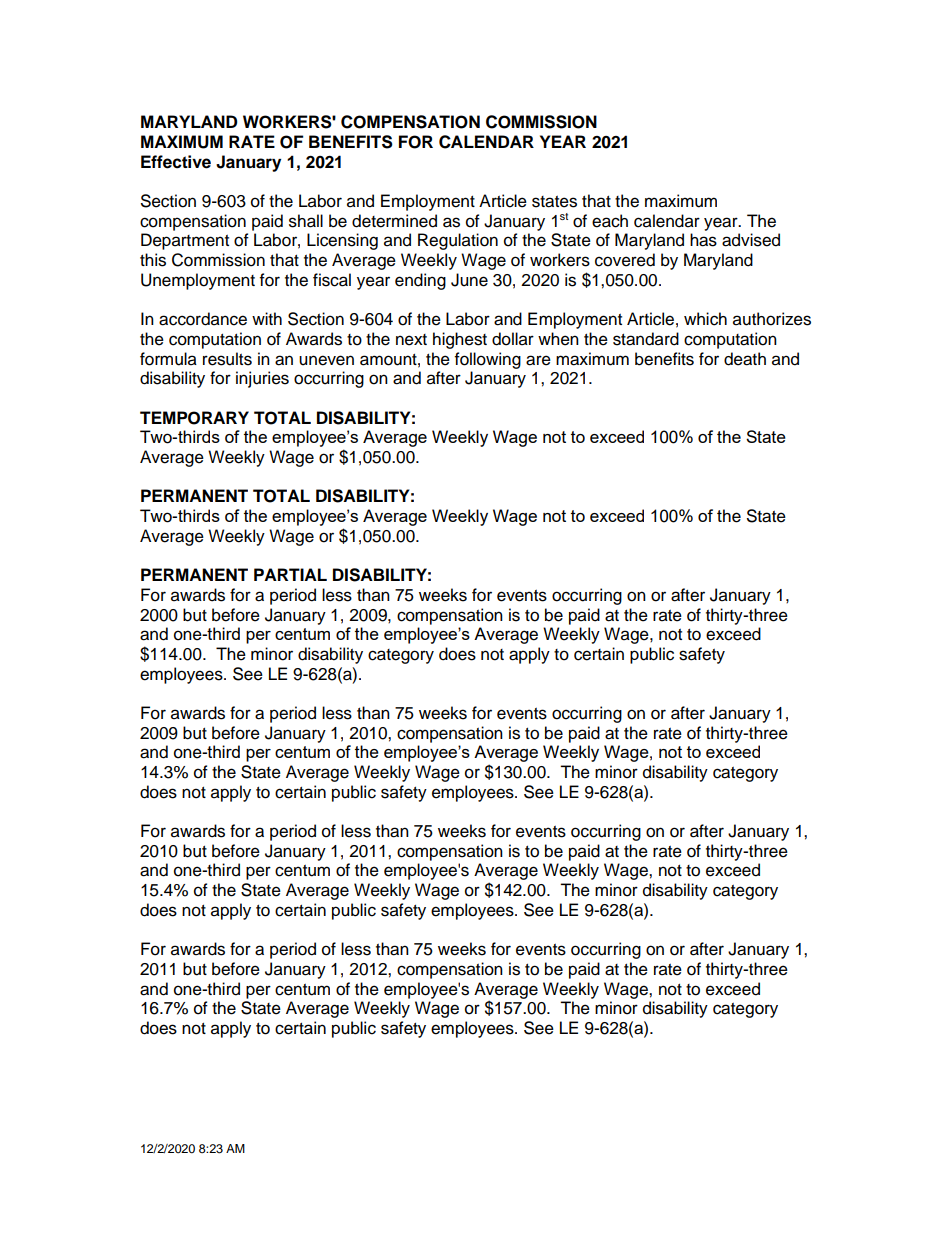 The width and height of the screenshot is (952, 1233). Describe the element at coordinates (394, 221) in the screenshot. I see `determined` at that location.
